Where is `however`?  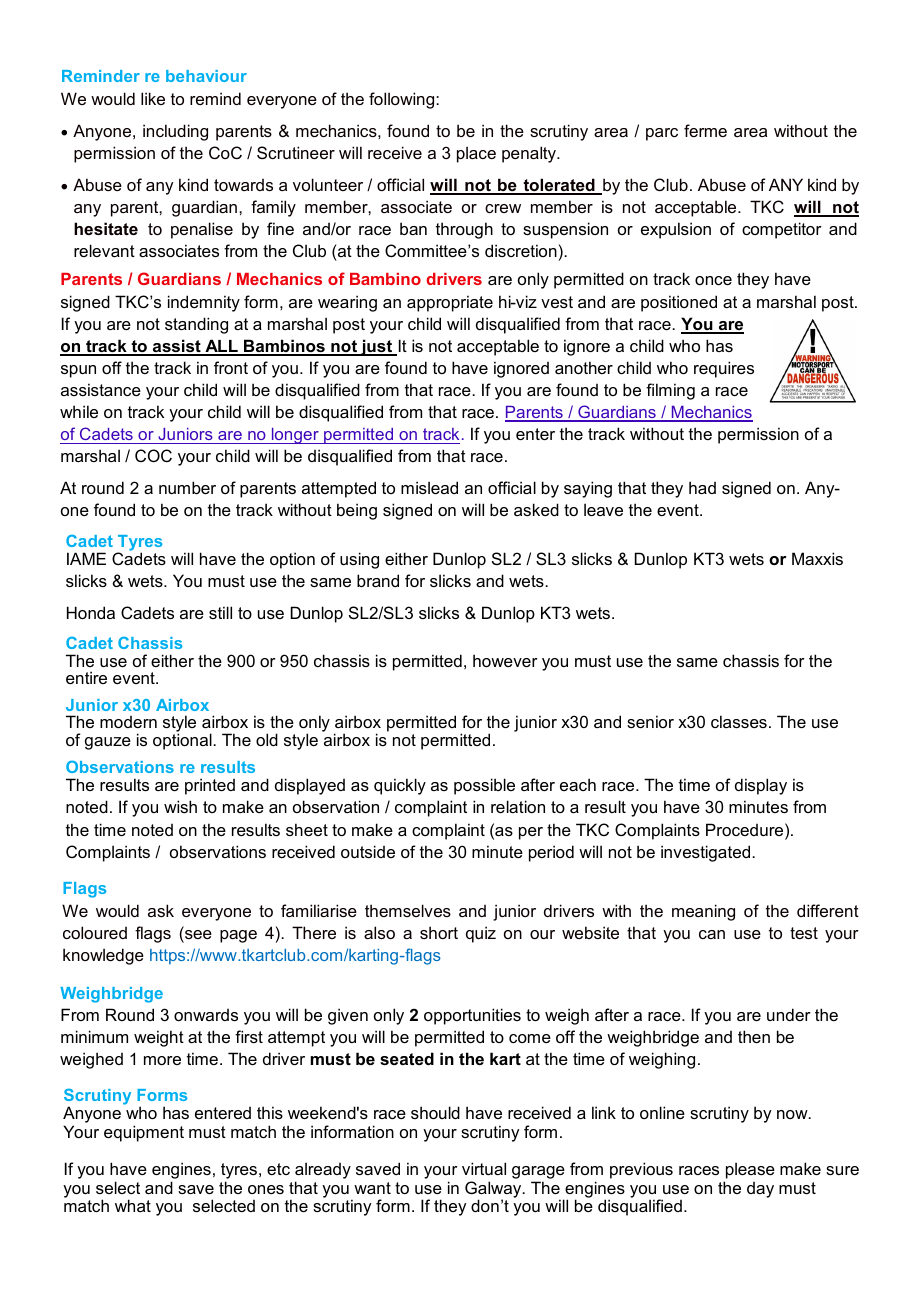 however is located at coordinates (505, 660).
